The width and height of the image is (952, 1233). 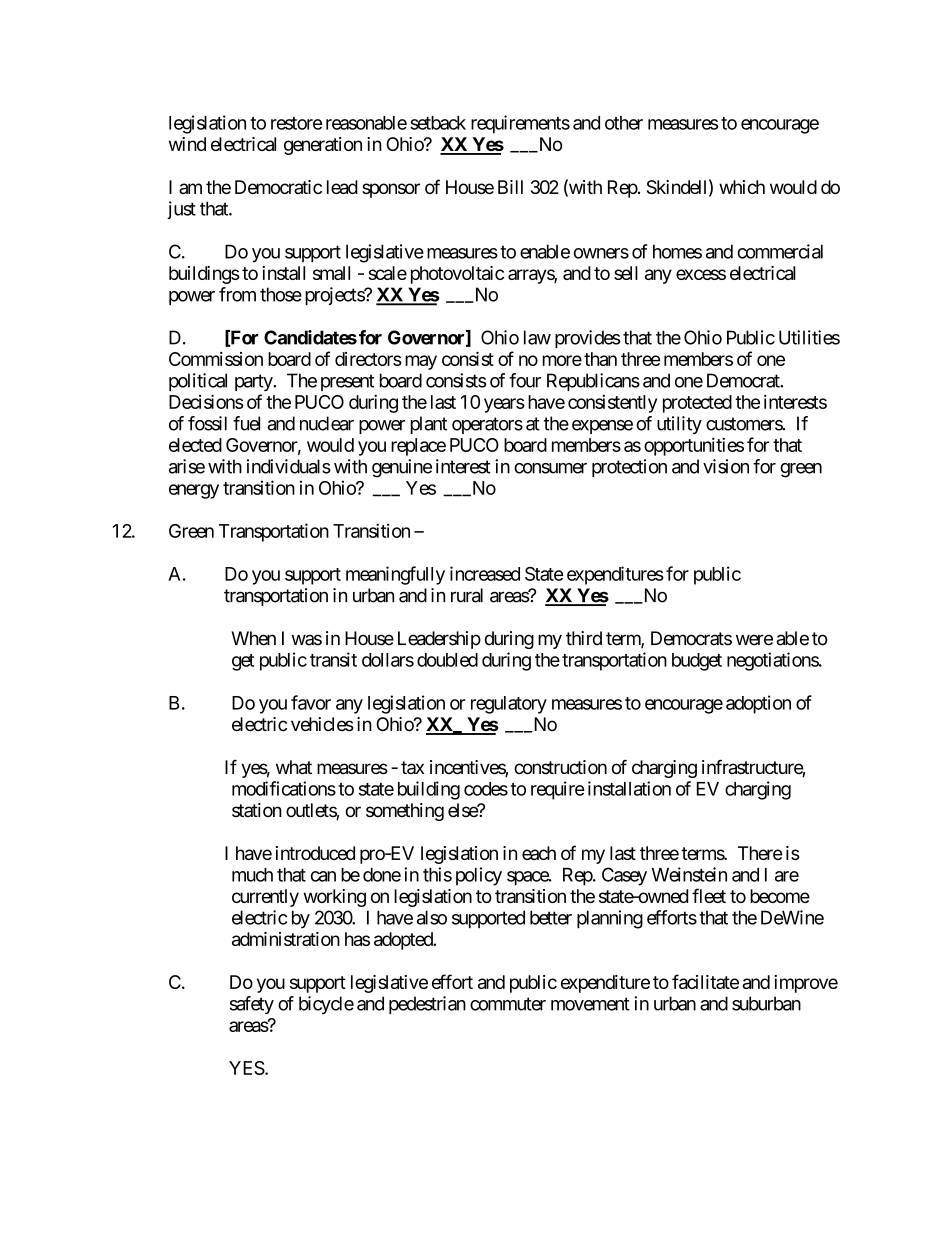 I want to click on commuter, so click(x=508, y=1004).
